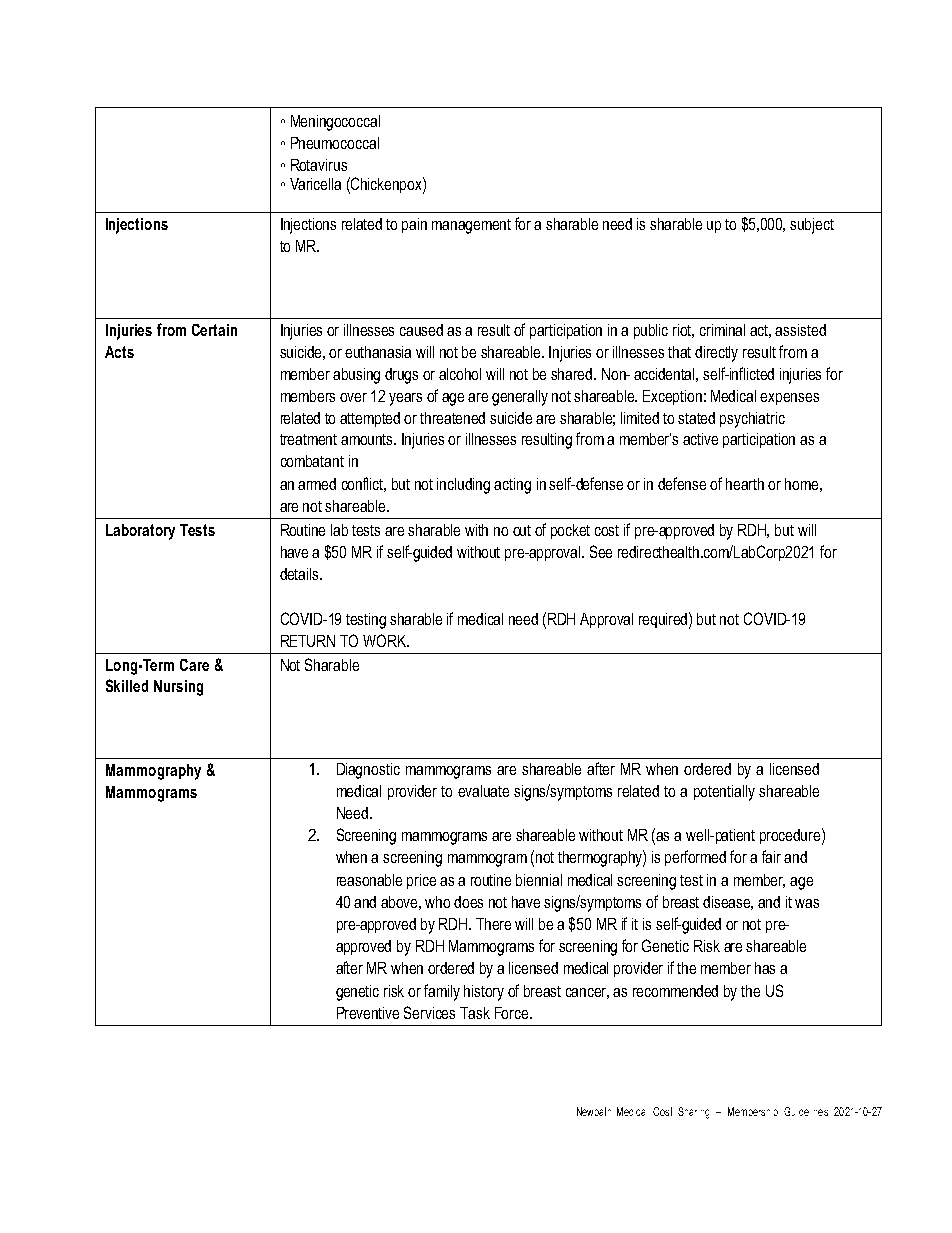  What do you see at coordinates (368, 1013) in the page?
I see `Preventive` at bounding box center [368, 1013].
